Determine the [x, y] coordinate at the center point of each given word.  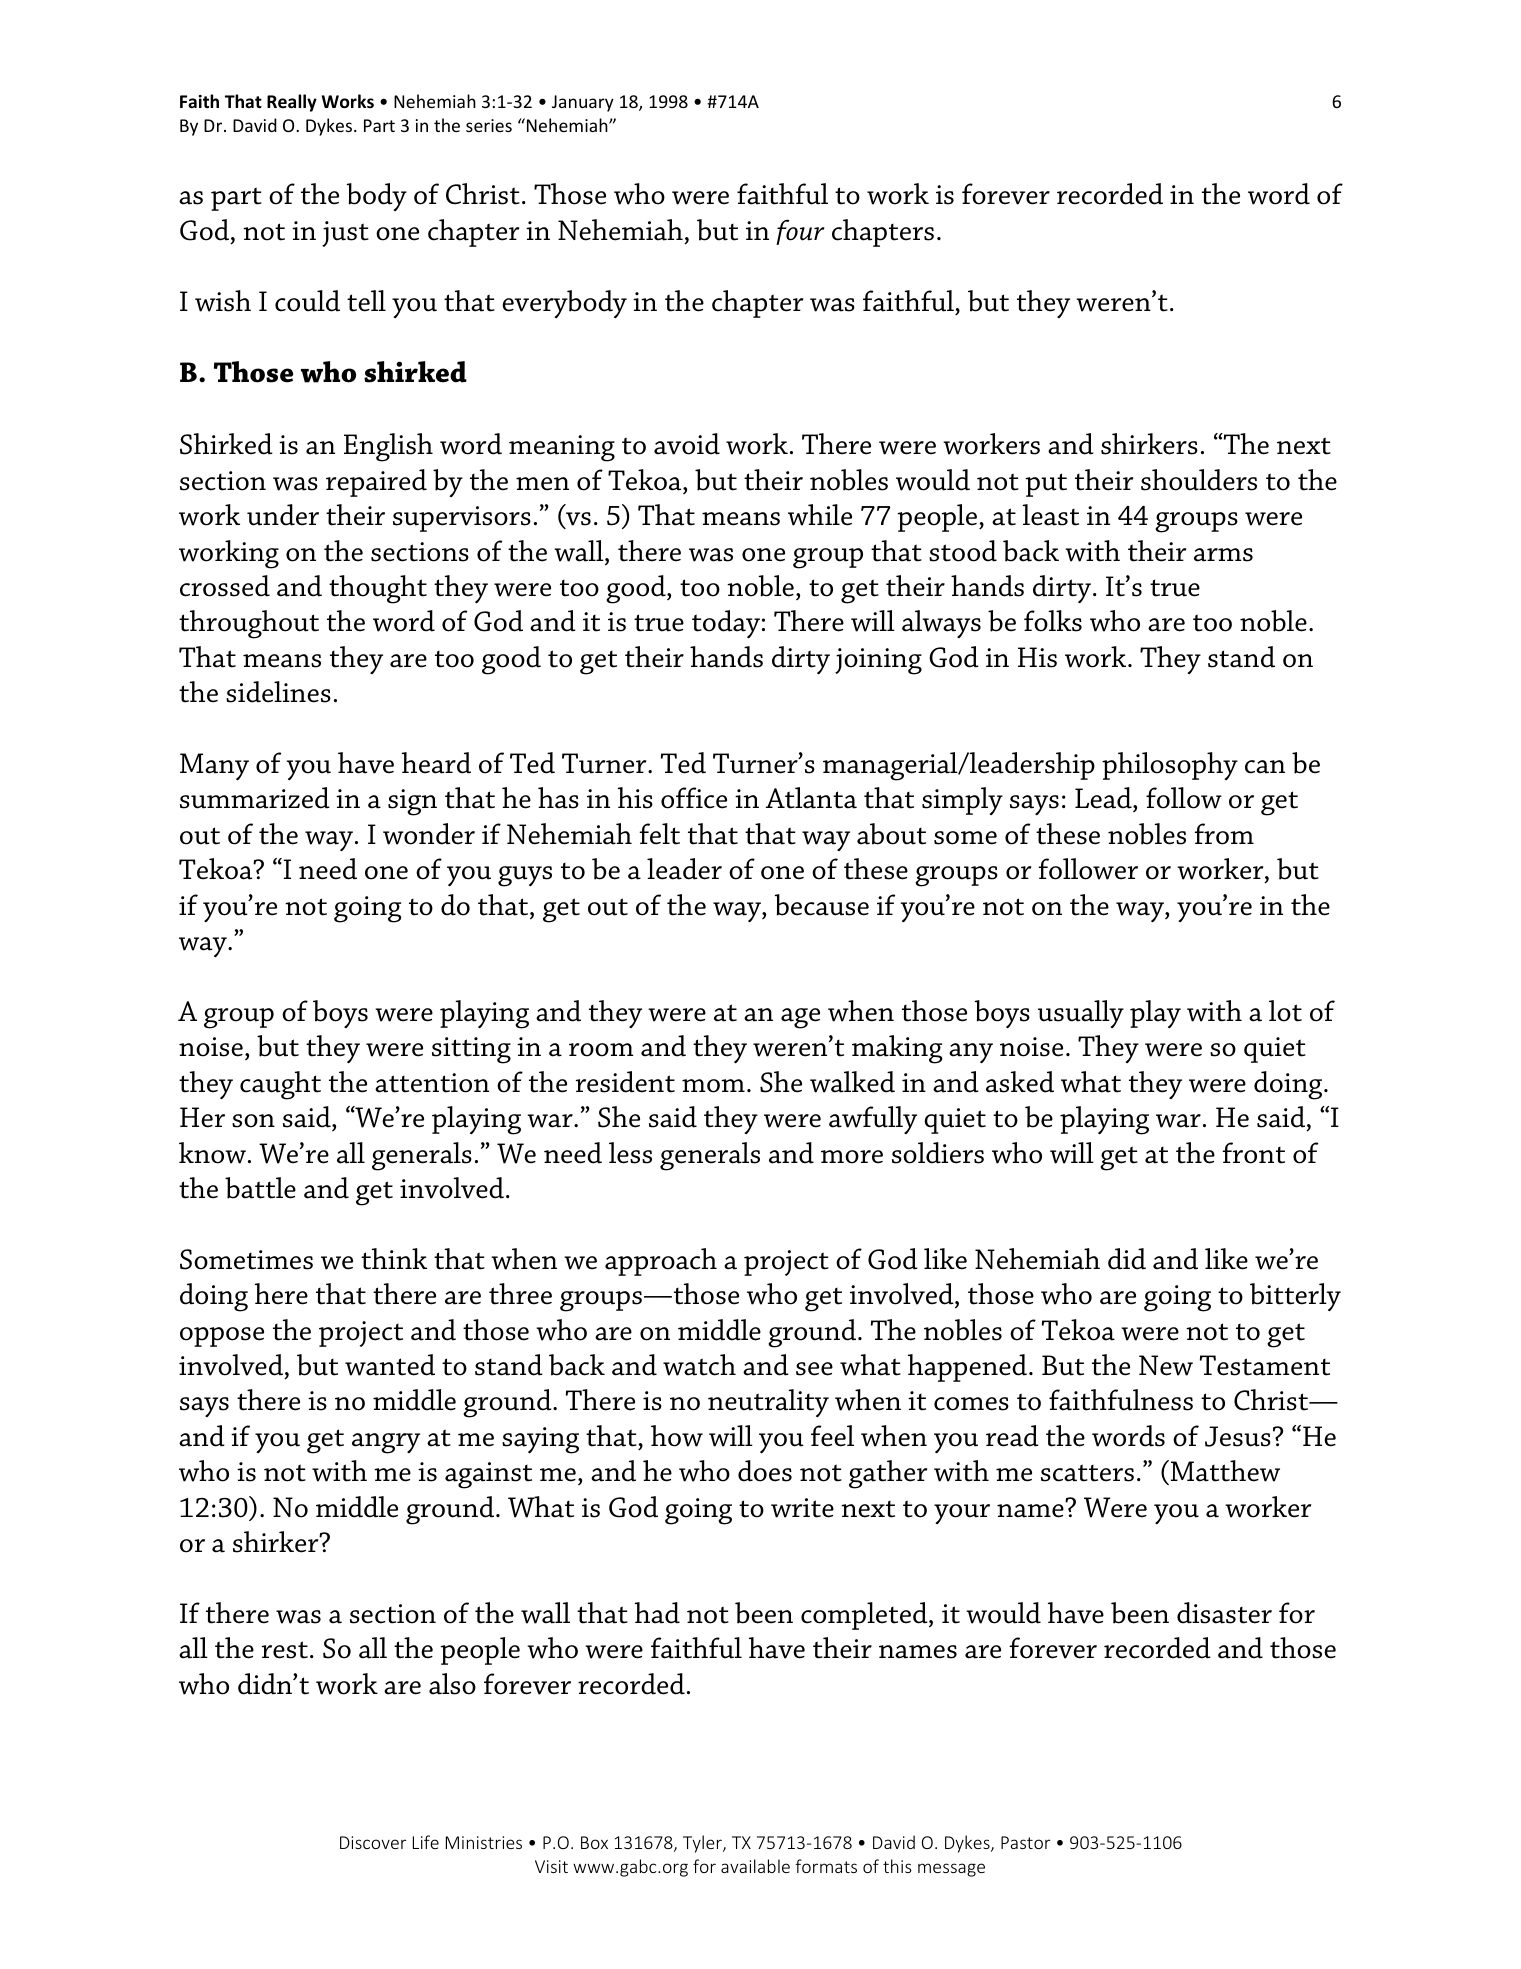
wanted [390, 1365]
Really [292, 103]
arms [1223, 555]
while [820, 515]
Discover [373, 1842]
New [1166, 1365]
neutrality [768, 1403]
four [800, 232]
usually [1081, 1014]
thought [378, 589]
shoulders [1199, 480]
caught [280, 1085]
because [822, 905]
